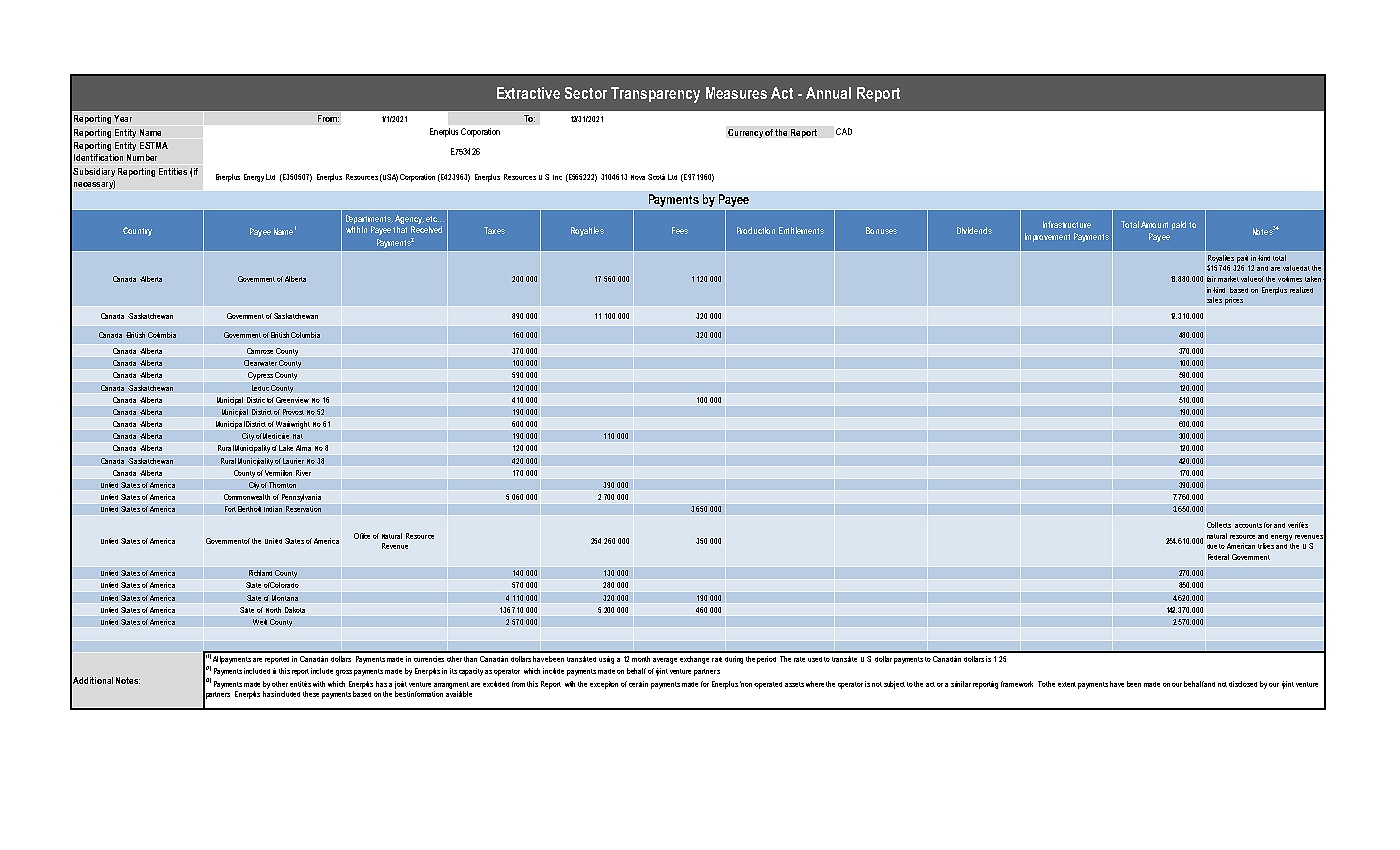 This image has height=850, width=1400. I want to click on Cypress, so click(260, 377).
